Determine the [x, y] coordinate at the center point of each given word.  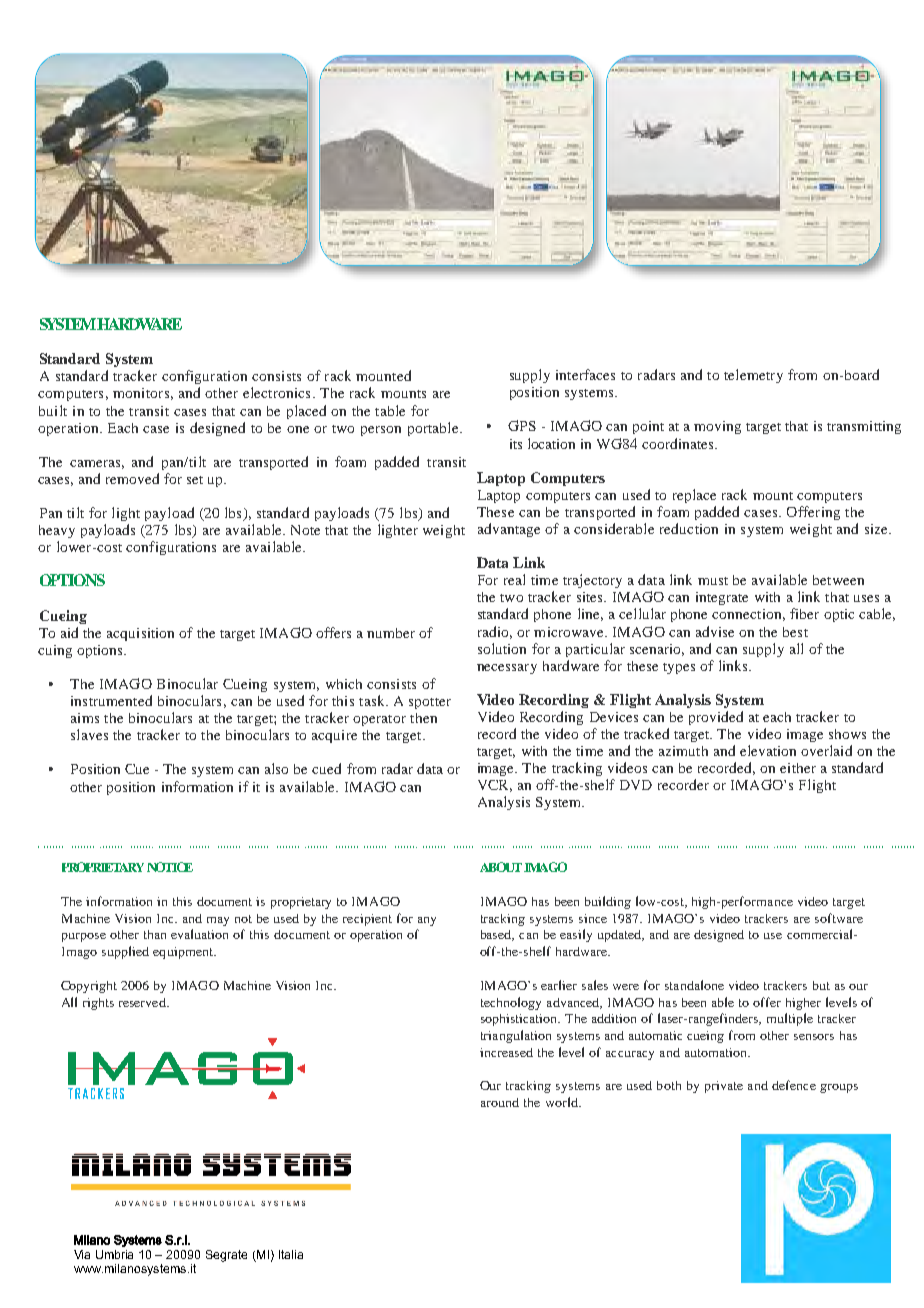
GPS [522, 425]
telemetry [753, 376]
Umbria [114, 1254]
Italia [291, 1254]
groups [839, 1088]
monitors [141, 393]
